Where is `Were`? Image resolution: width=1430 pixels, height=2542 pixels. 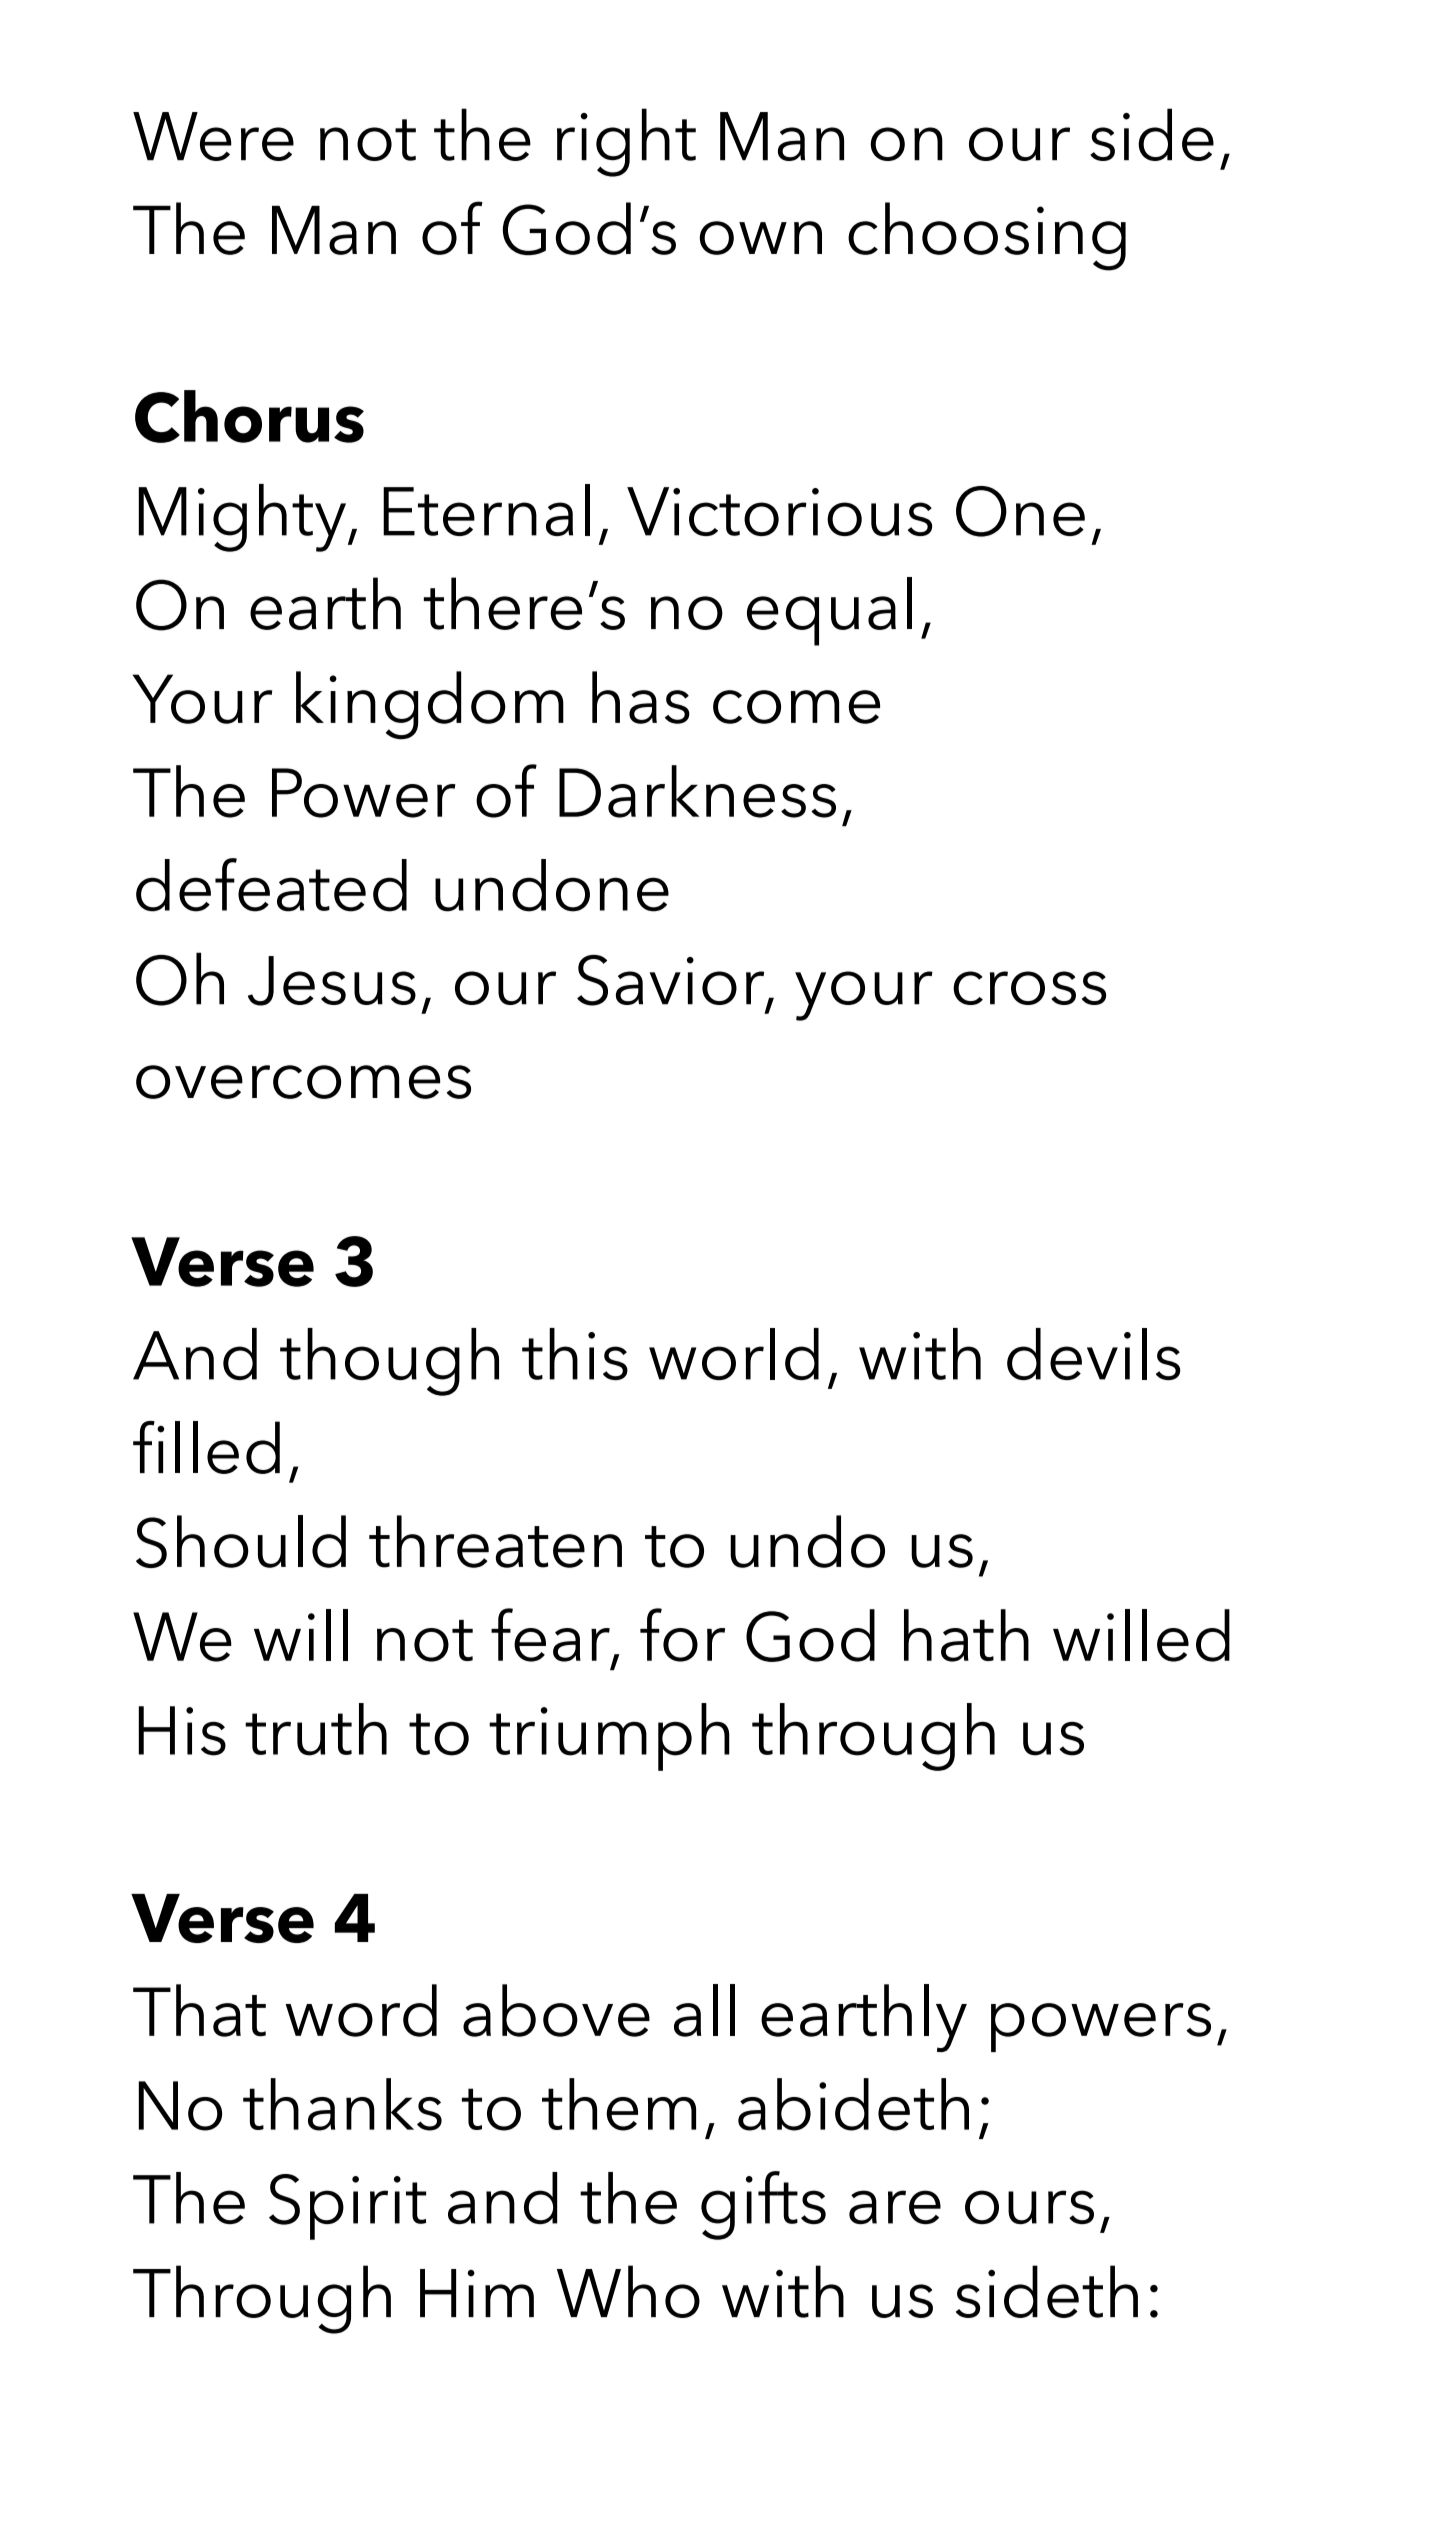 Were is located at coordinates (213, 136).
